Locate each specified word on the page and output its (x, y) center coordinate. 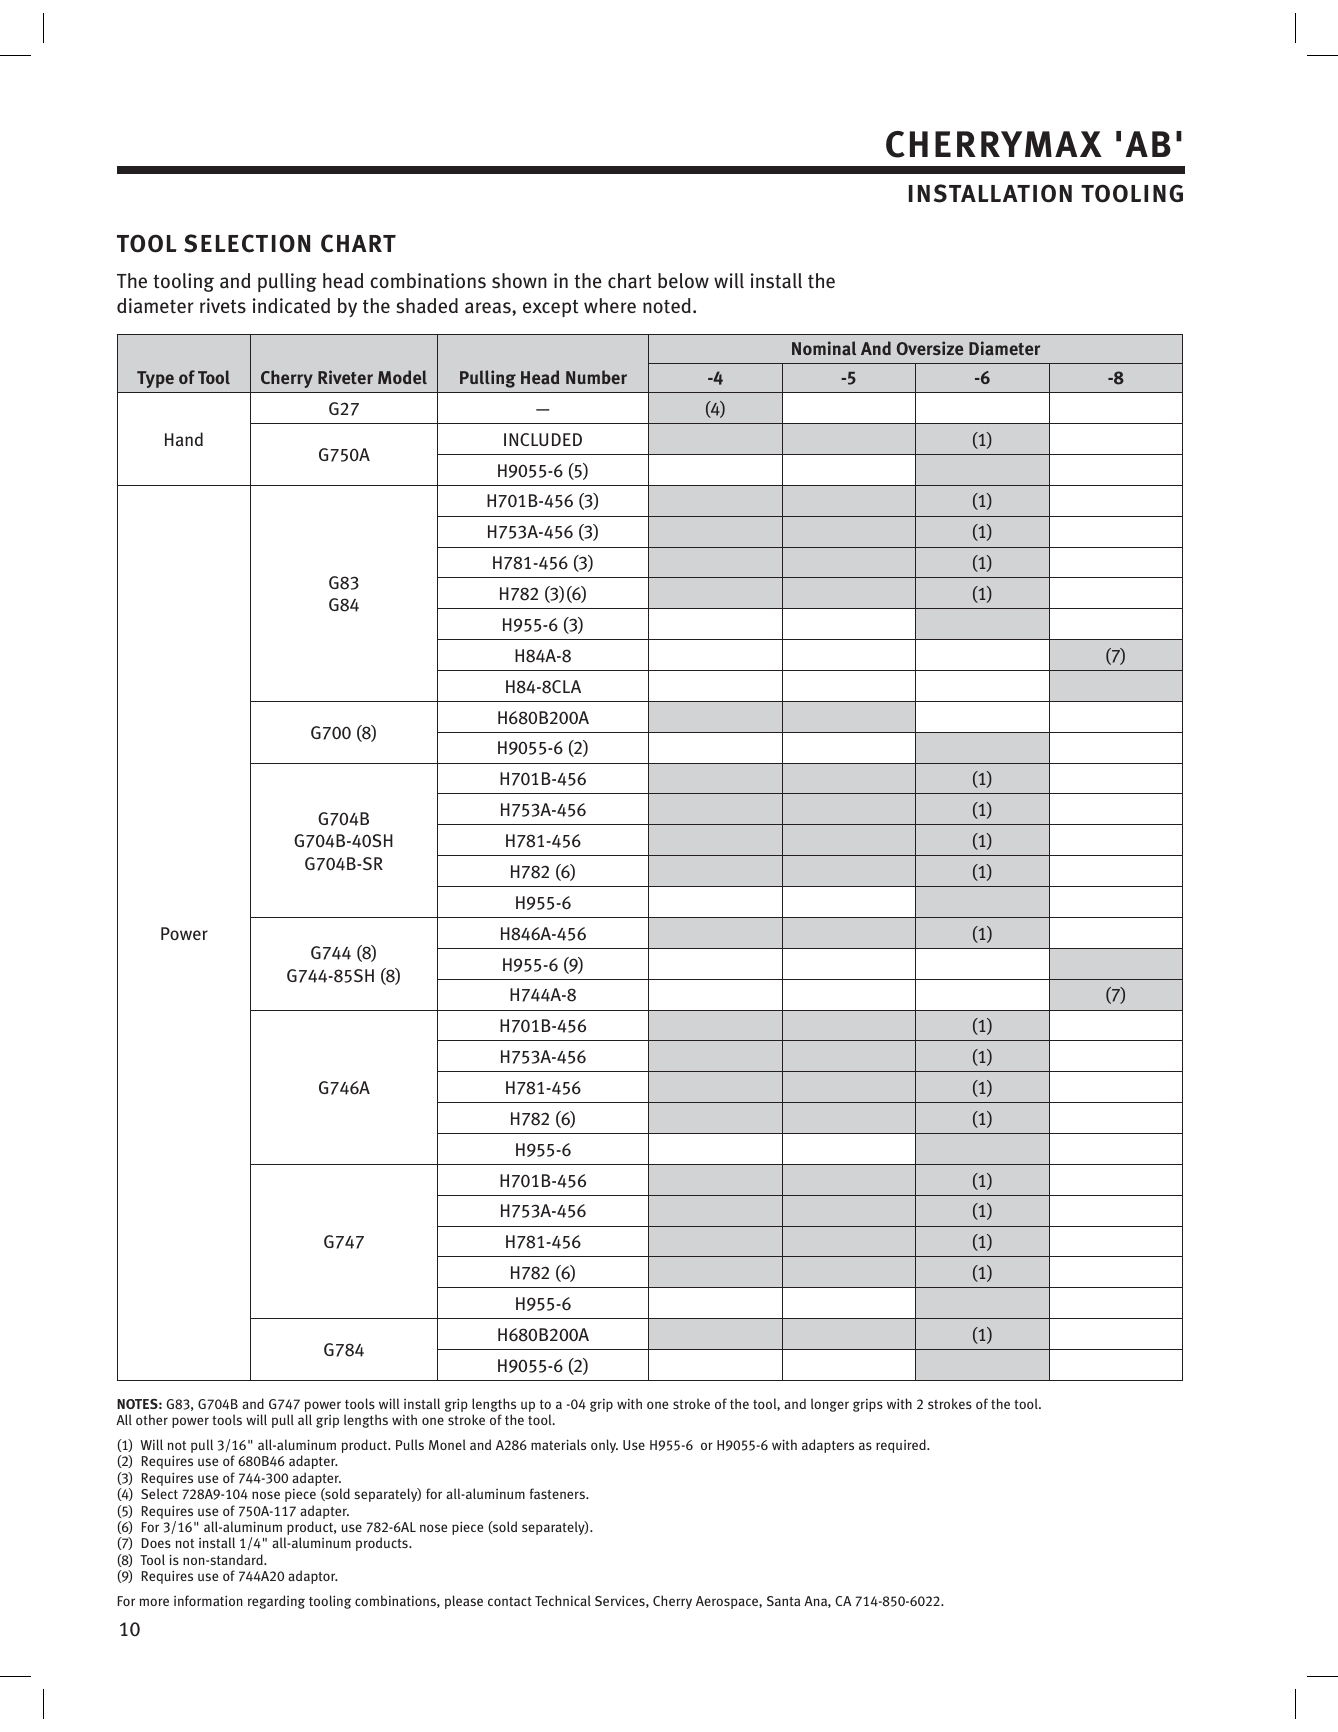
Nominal (824, 348)
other (152, 1419)
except (550, 308)
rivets (223, 306)
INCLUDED (543, 439)
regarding (276, 1602)
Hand (184, 439)
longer (830, 1405)
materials (558, 1444)
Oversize (930, 348)
